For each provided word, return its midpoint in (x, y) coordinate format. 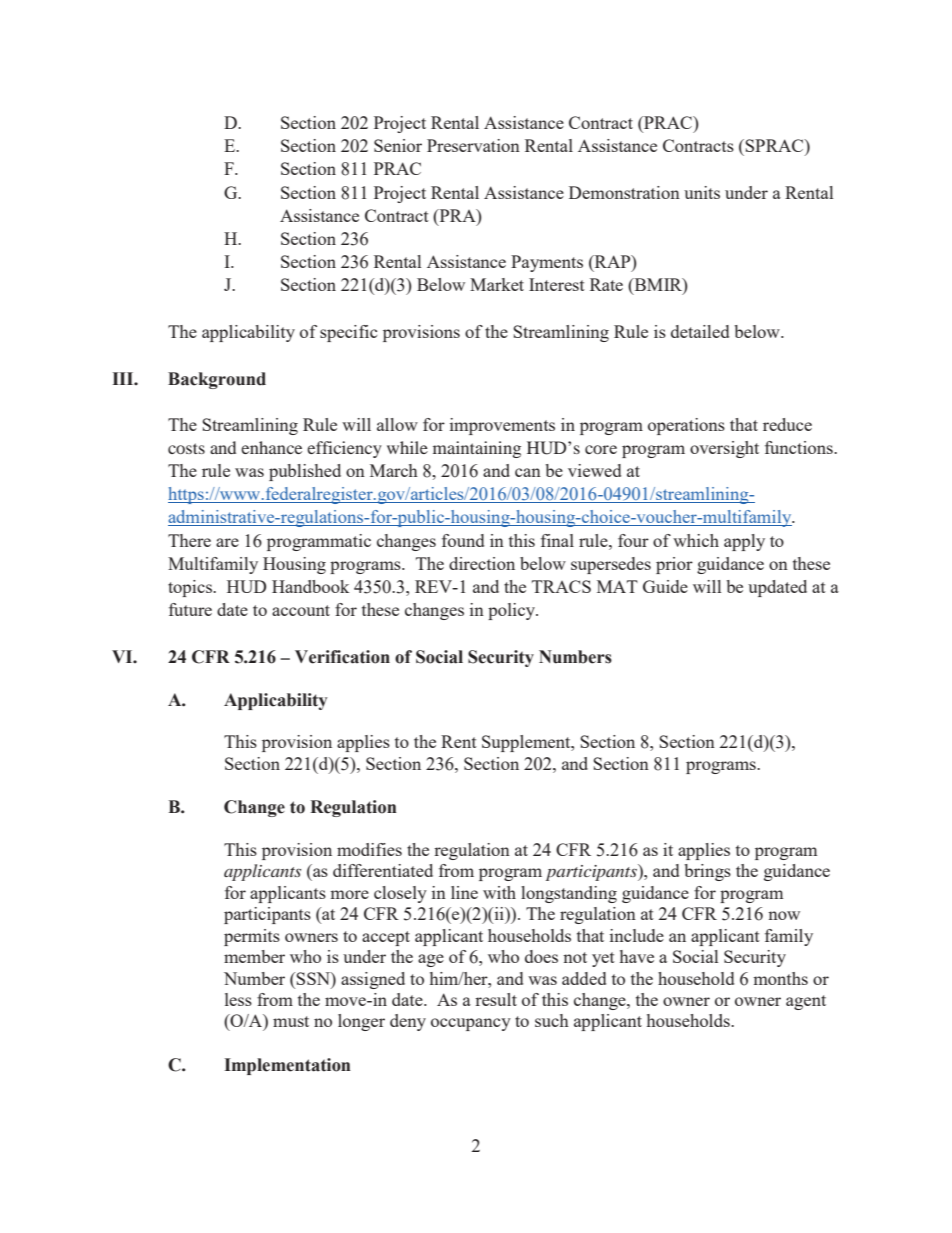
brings (707, 872)
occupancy (471, 1024)
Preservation (473, 145)
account (301, 610)
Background (217, 380)
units (702, 192)
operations (686, 426)
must (291, 1021)
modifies (369, 849)
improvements (502, 426)
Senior (398, 145)
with (499, 892)
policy (513, 611)
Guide (665, 586)
